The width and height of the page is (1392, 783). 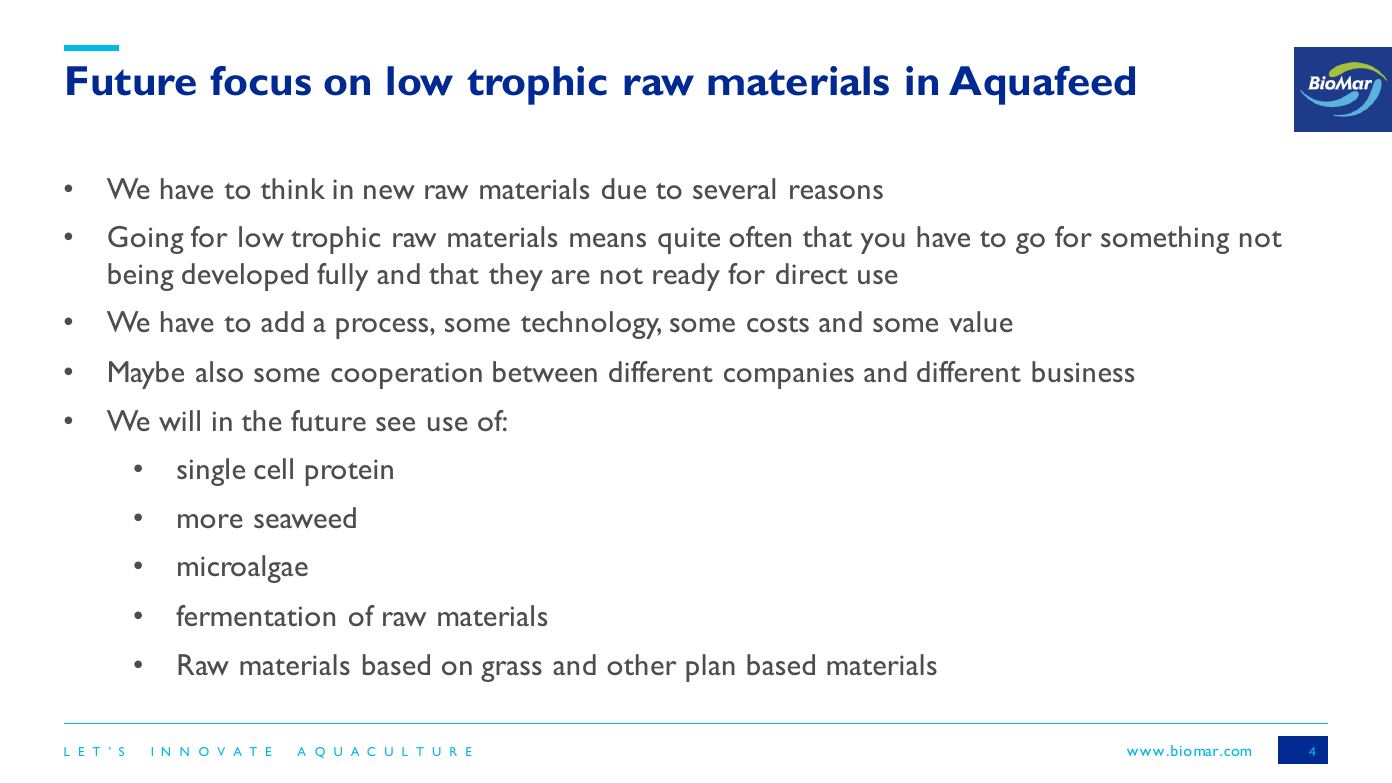 What do you see at coordinates (624, 188) in the page?
I see `due` at bounding box center [624, 188].
